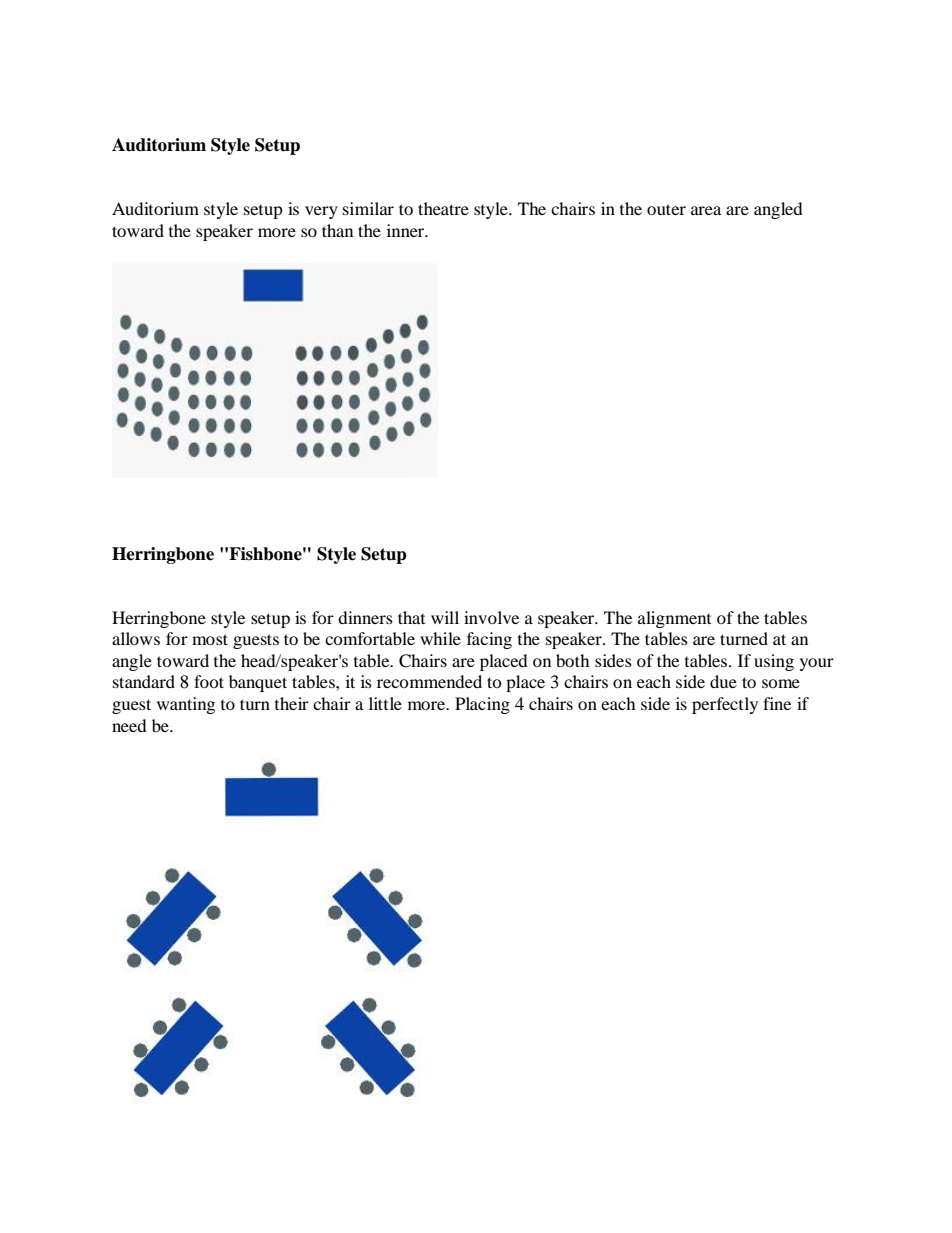 The height and width of the page is (1233, 952). What do you see at coordinates (445, 617) in the page?
I see `will` at bounding box center [445, 617].
